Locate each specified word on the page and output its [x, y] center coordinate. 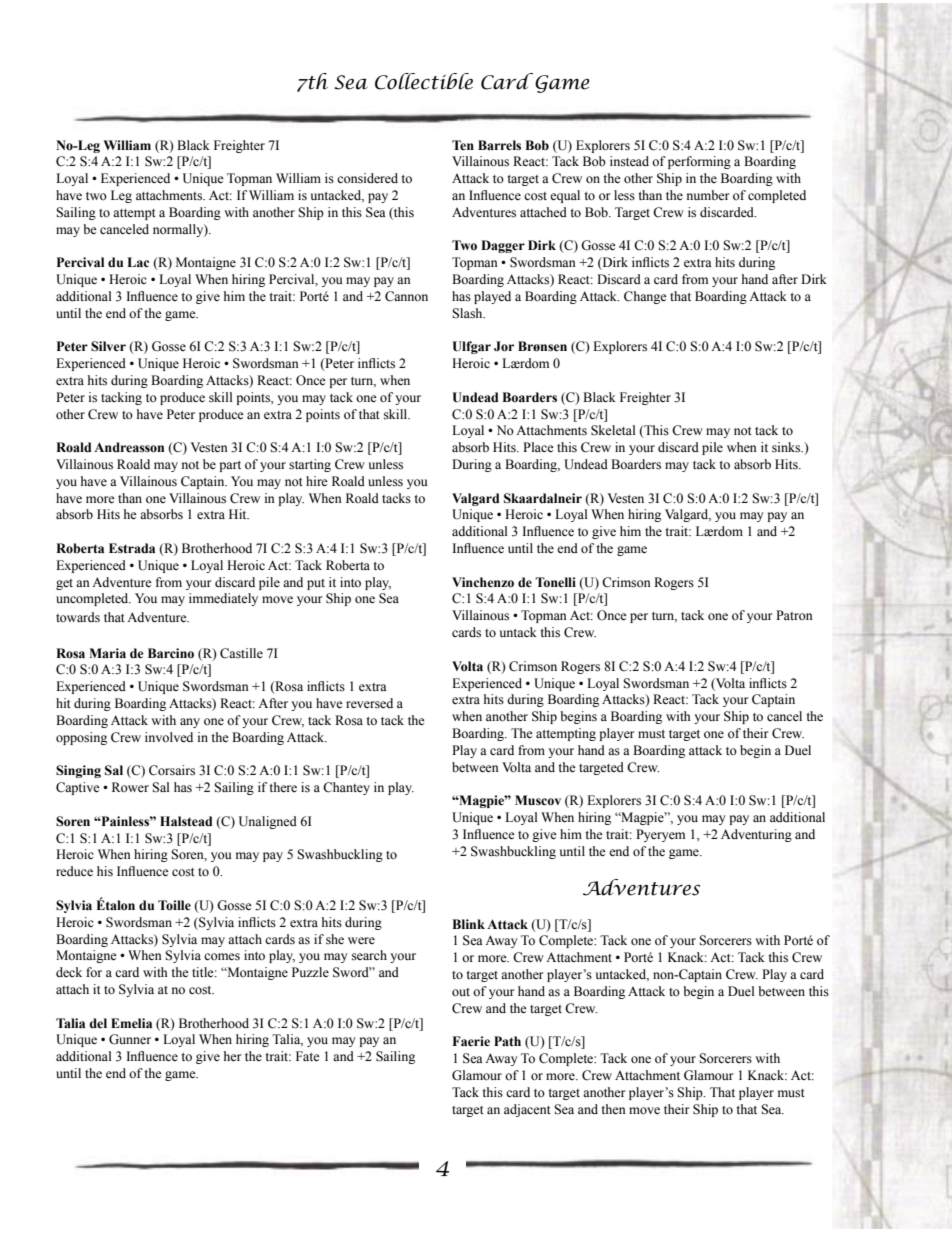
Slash [468, 313]
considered [367, 178]
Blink [468, 924]
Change [645, 297]
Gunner [130, 1039]
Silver [108, 346]
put [316, 584]
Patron [794, 615]
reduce [74, 871]
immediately [223, 599]
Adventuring [756, 835]
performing [699, 162]
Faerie [471, 1041]
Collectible [424, 81]
